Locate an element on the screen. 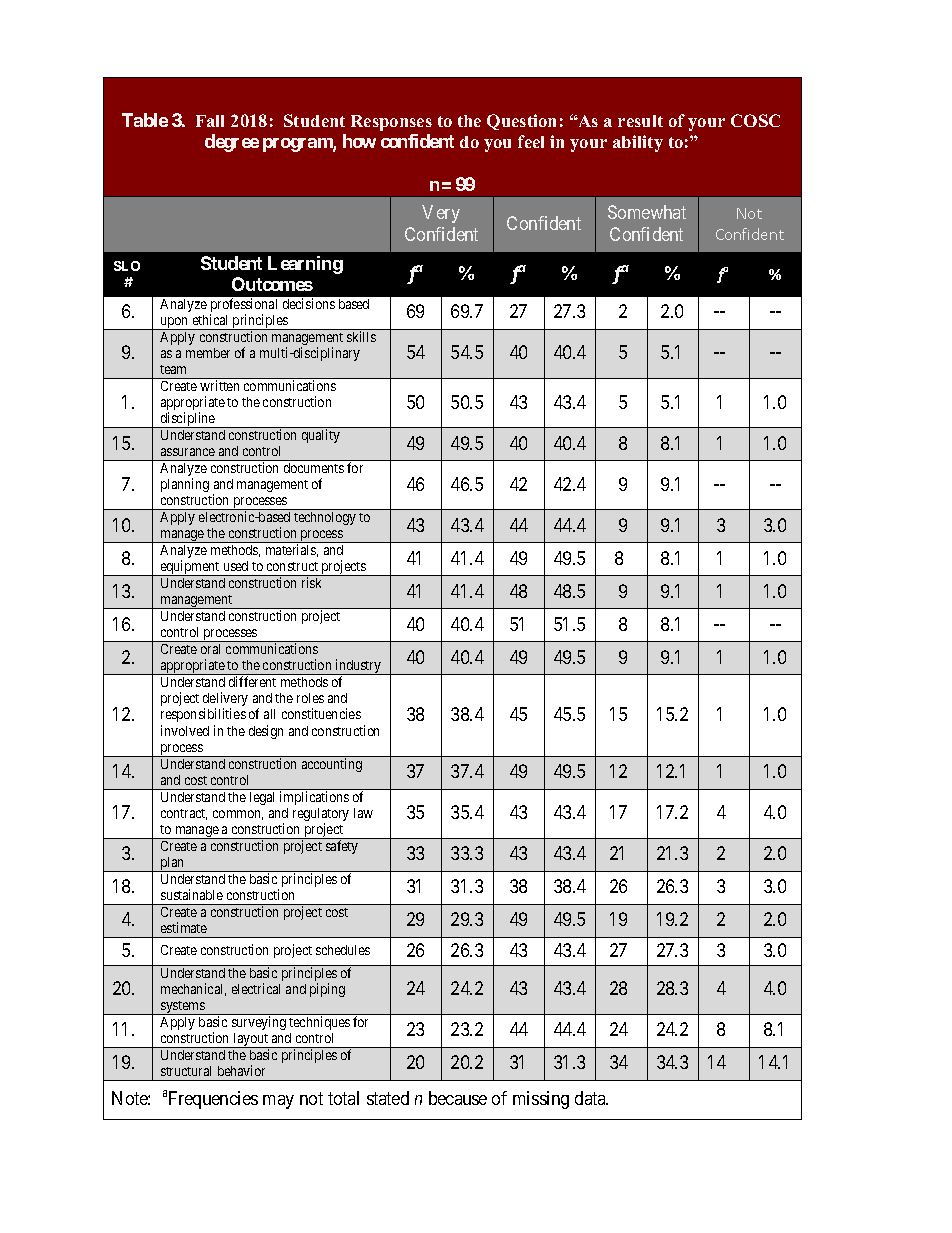 This screenshot has width=952, height=1233. industry is located at coordinates (358, 667).
